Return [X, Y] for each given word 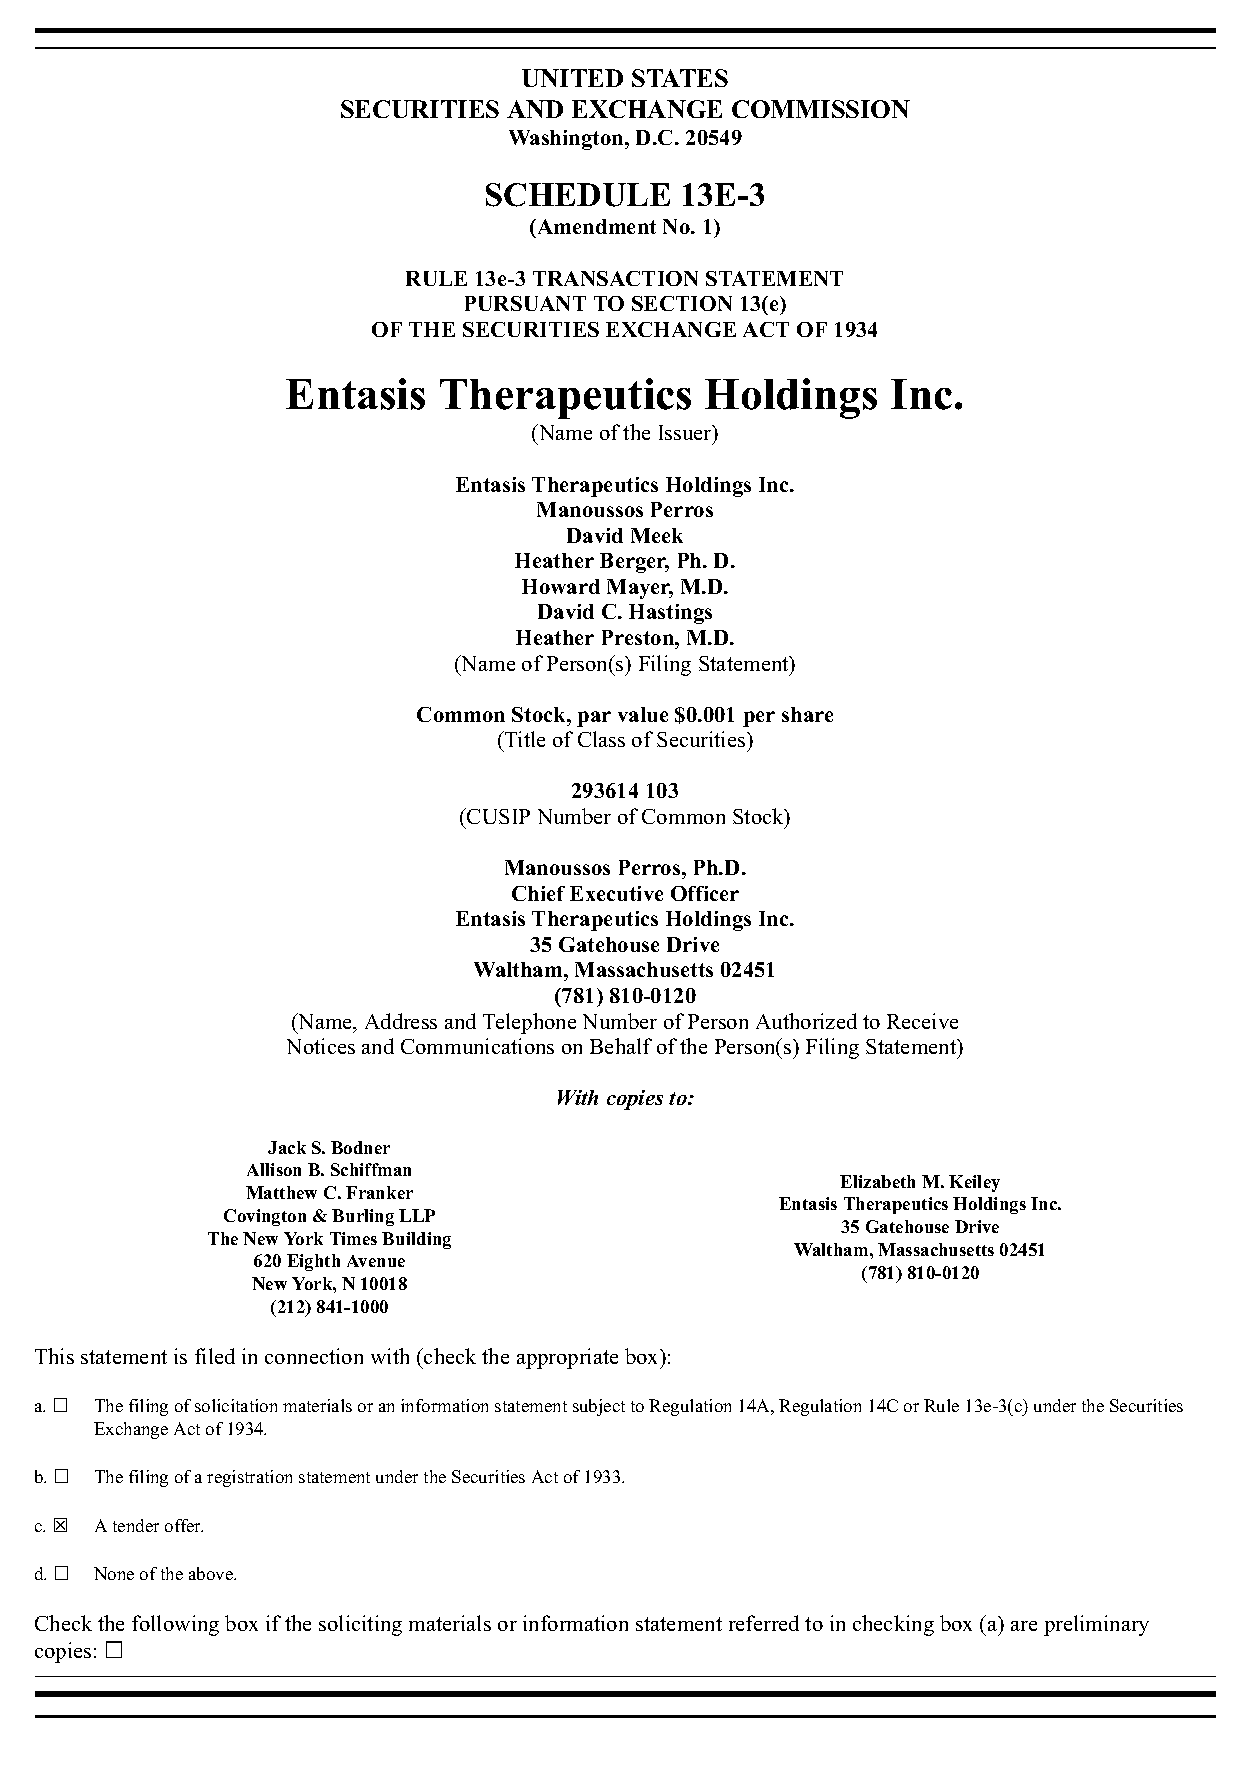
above [212, 1573]
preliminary [1096, 1625]
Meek [657, 535]
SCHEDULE [578, 195]
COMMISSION [821, 109]
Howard [561, 586]
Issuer [686, 434]
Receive [922, 1021]
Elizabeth [877, 1181]
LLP [417, 1215]
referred [764, 1623]
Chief [538, 893]
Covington [265, 1217]
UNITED [572, 78]
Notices [321, 1046]
